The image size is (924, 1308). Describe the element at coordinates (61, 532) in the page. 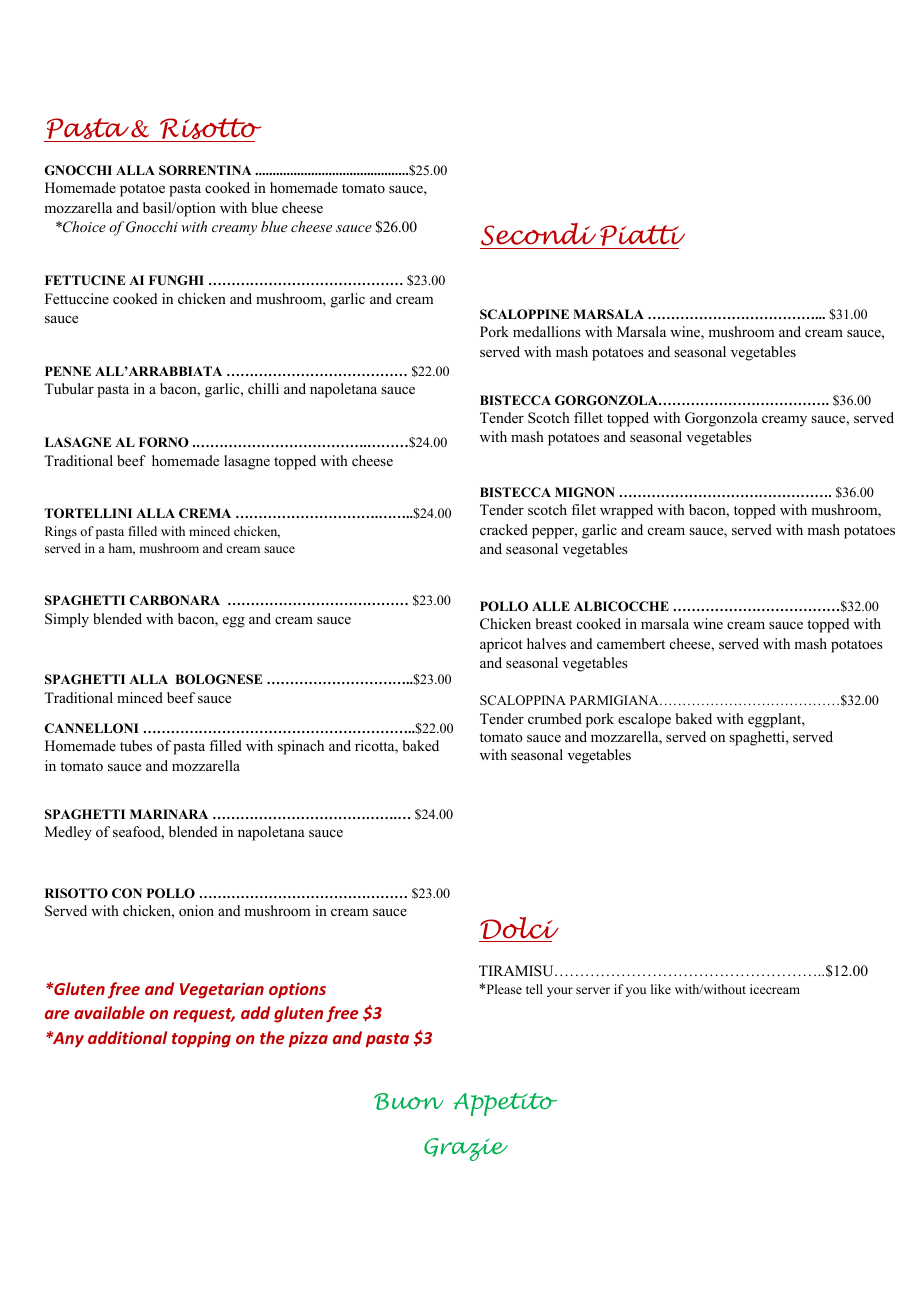

I see `Rings` at that location.
